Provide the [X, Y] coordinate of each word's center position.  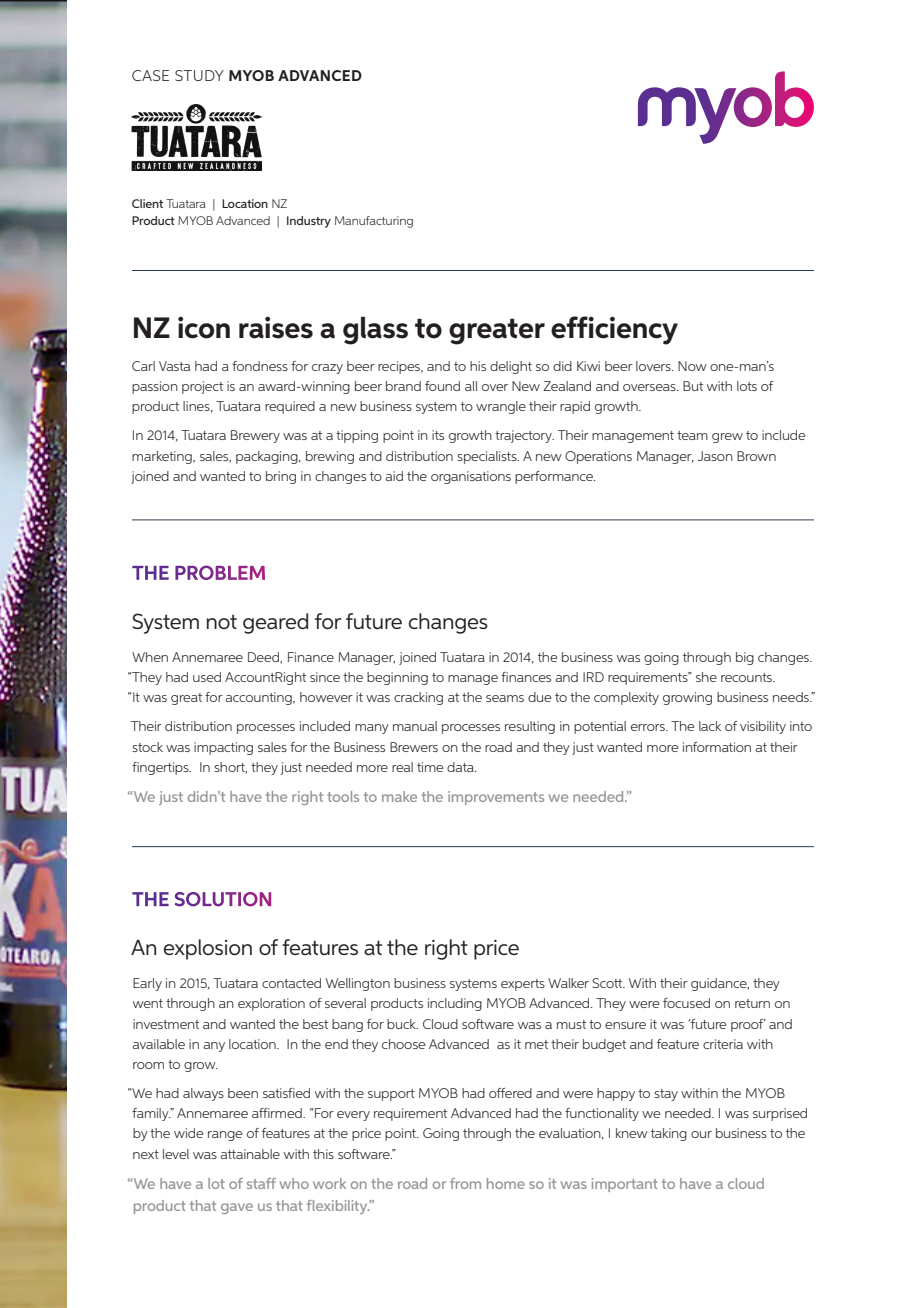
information [717, 747]
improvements [496, 798]
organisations [471, 477]
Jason [715, 456]
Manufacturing [374, 222]
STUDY [199, 75]
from [465, 1183]
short [230, 768]
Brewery [255, 436]
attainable [250, 1154]
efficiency [614, 330]
